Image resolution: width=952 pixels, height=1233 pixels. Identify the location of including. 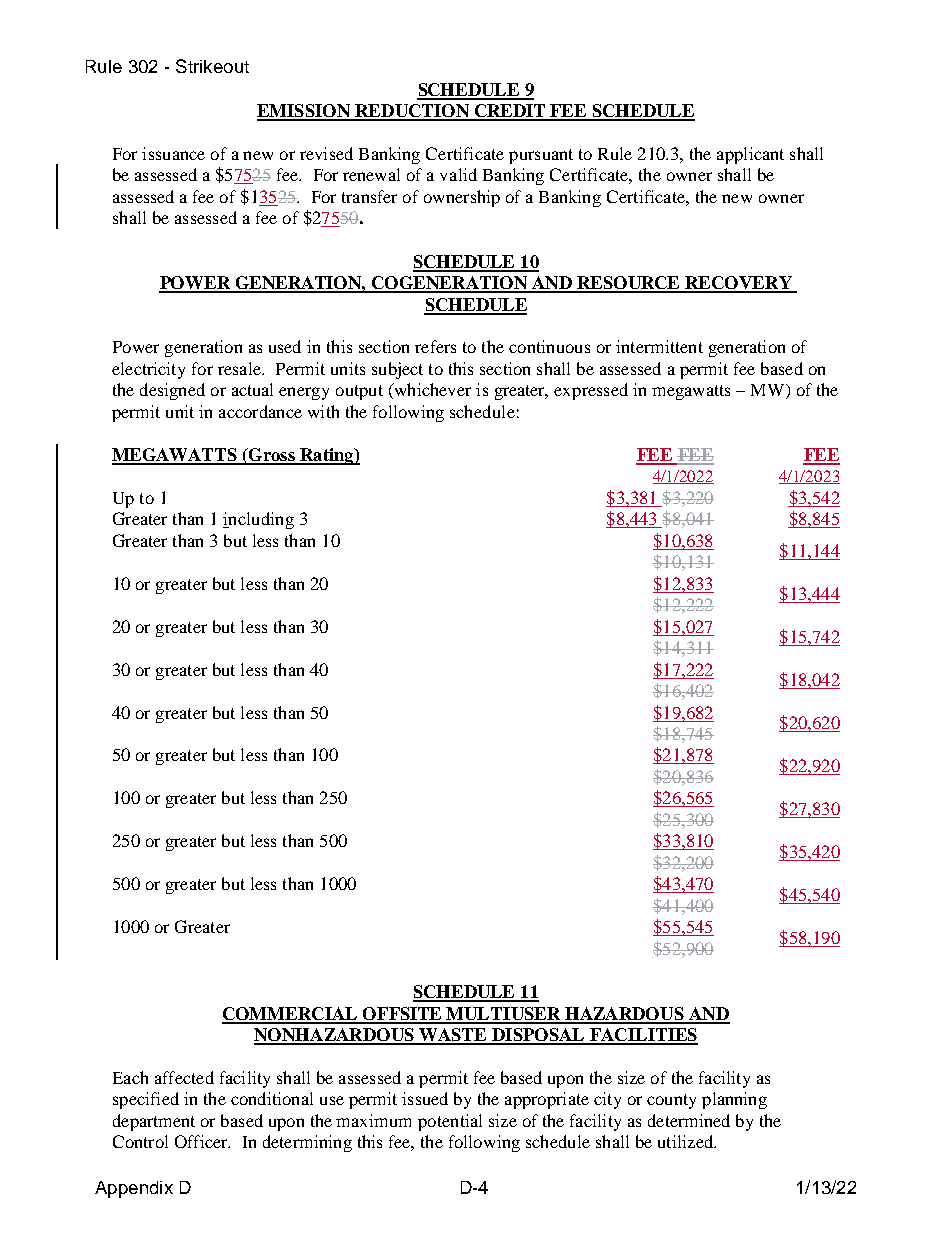
(258, 520).
